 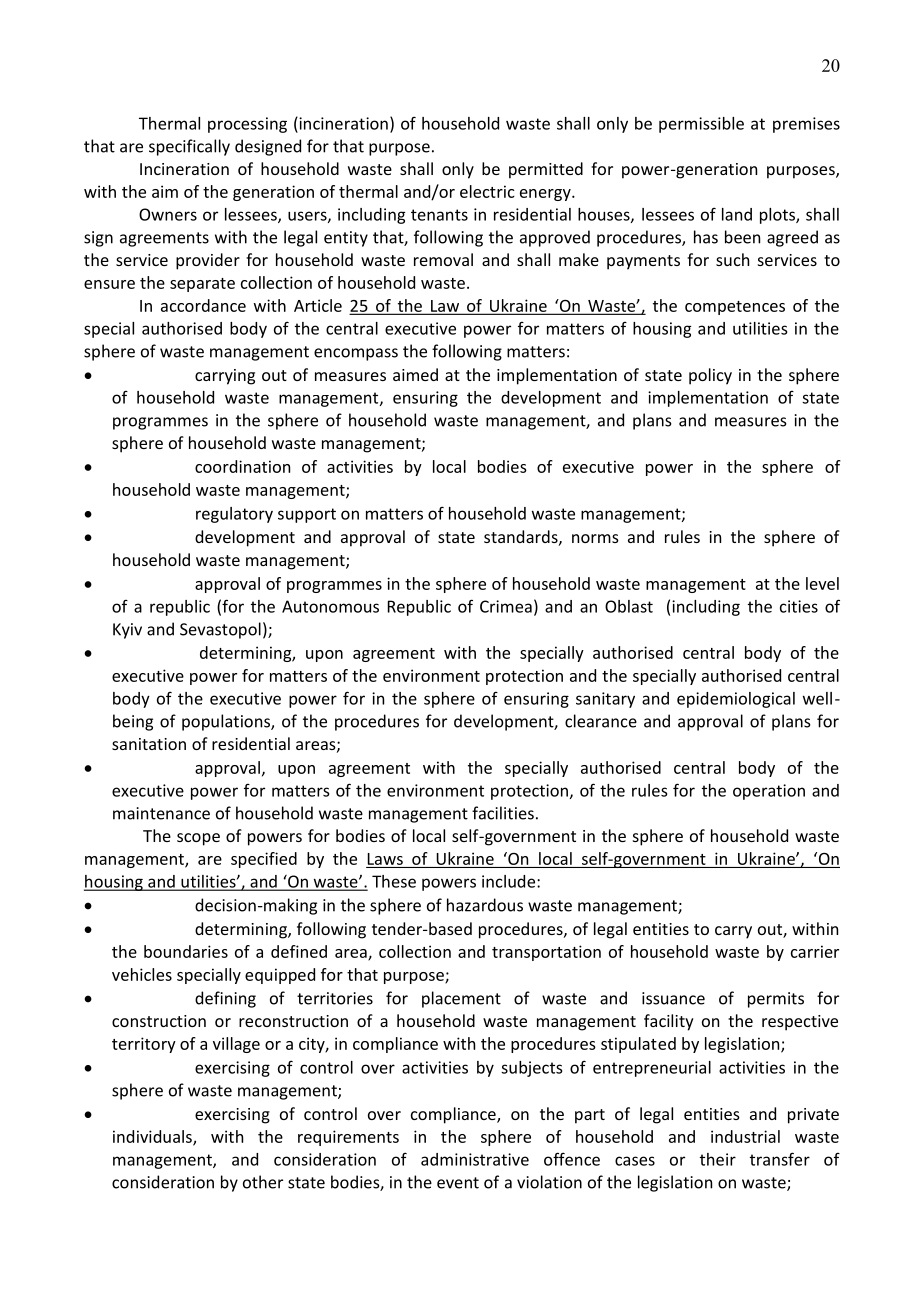 I want to click on individuals, so click(x=153, y=1137).
